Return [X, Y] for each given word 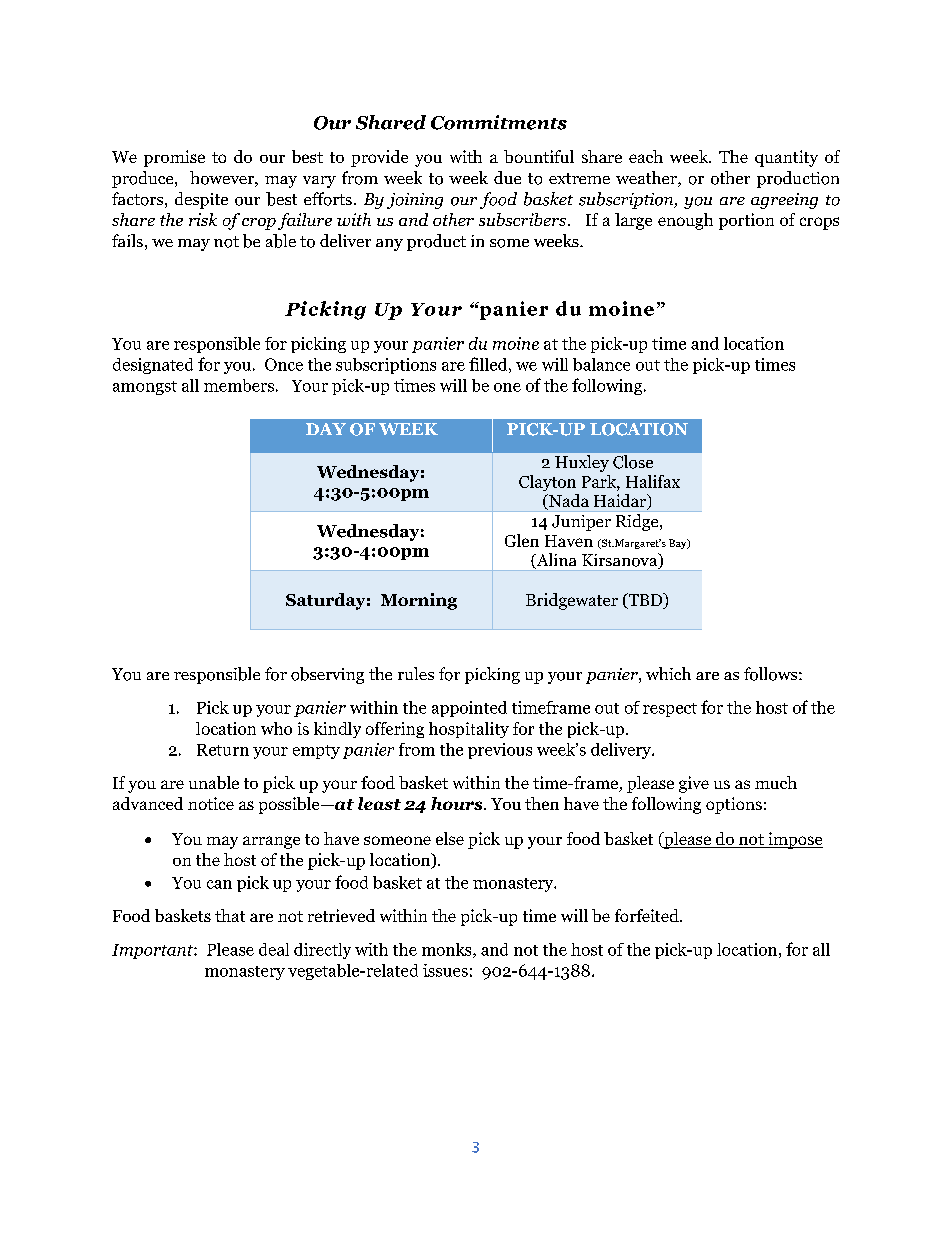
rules [416, 673]
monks [448, 950]
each [646, 156]
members [239, 385]
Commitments [499, 122]
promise [174, 158]
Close [633, 462]
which [668, 673]
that [230, 915]
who [276, 728]
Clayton [547, 483]
